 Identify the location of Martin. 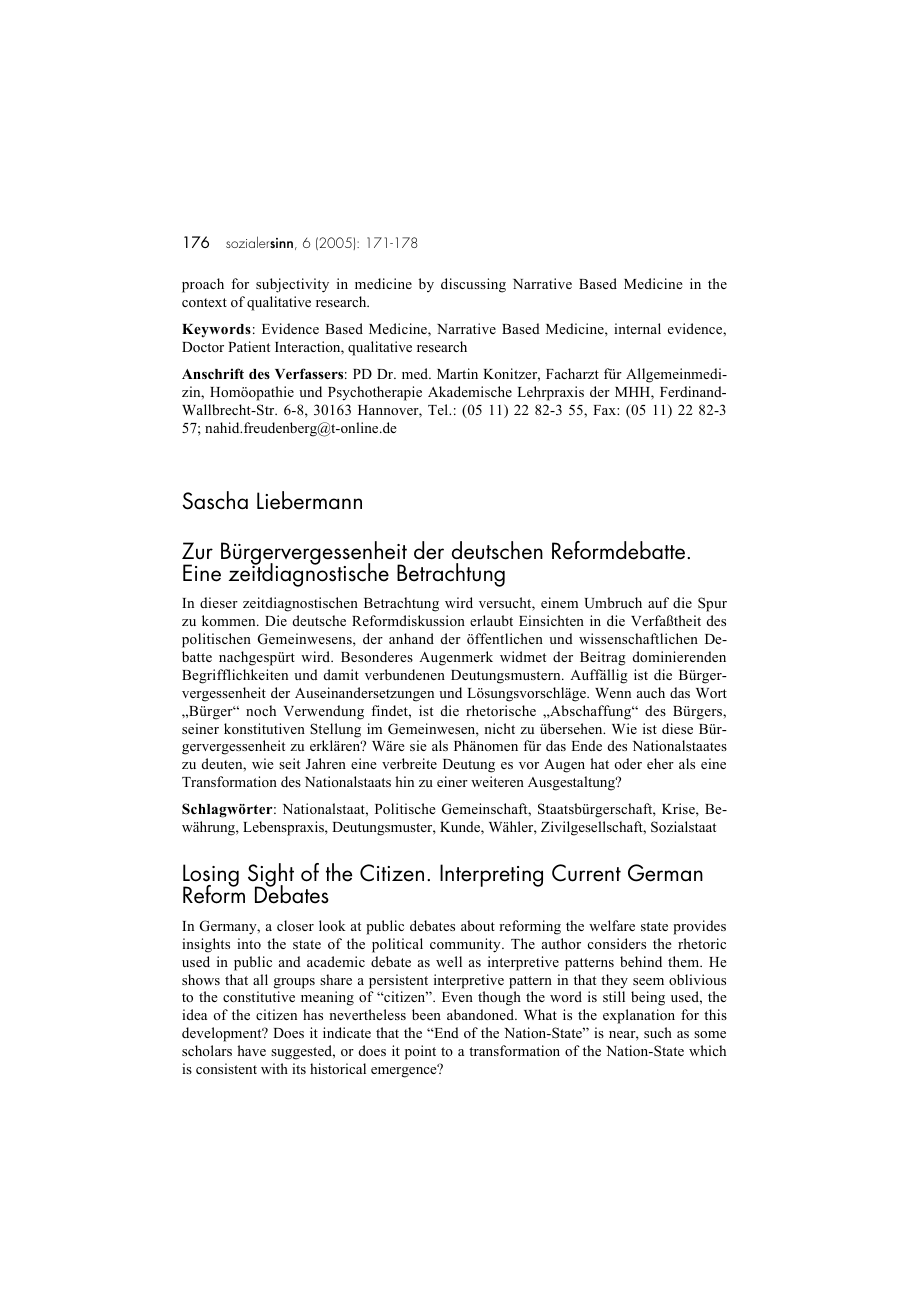
(457, 373).
